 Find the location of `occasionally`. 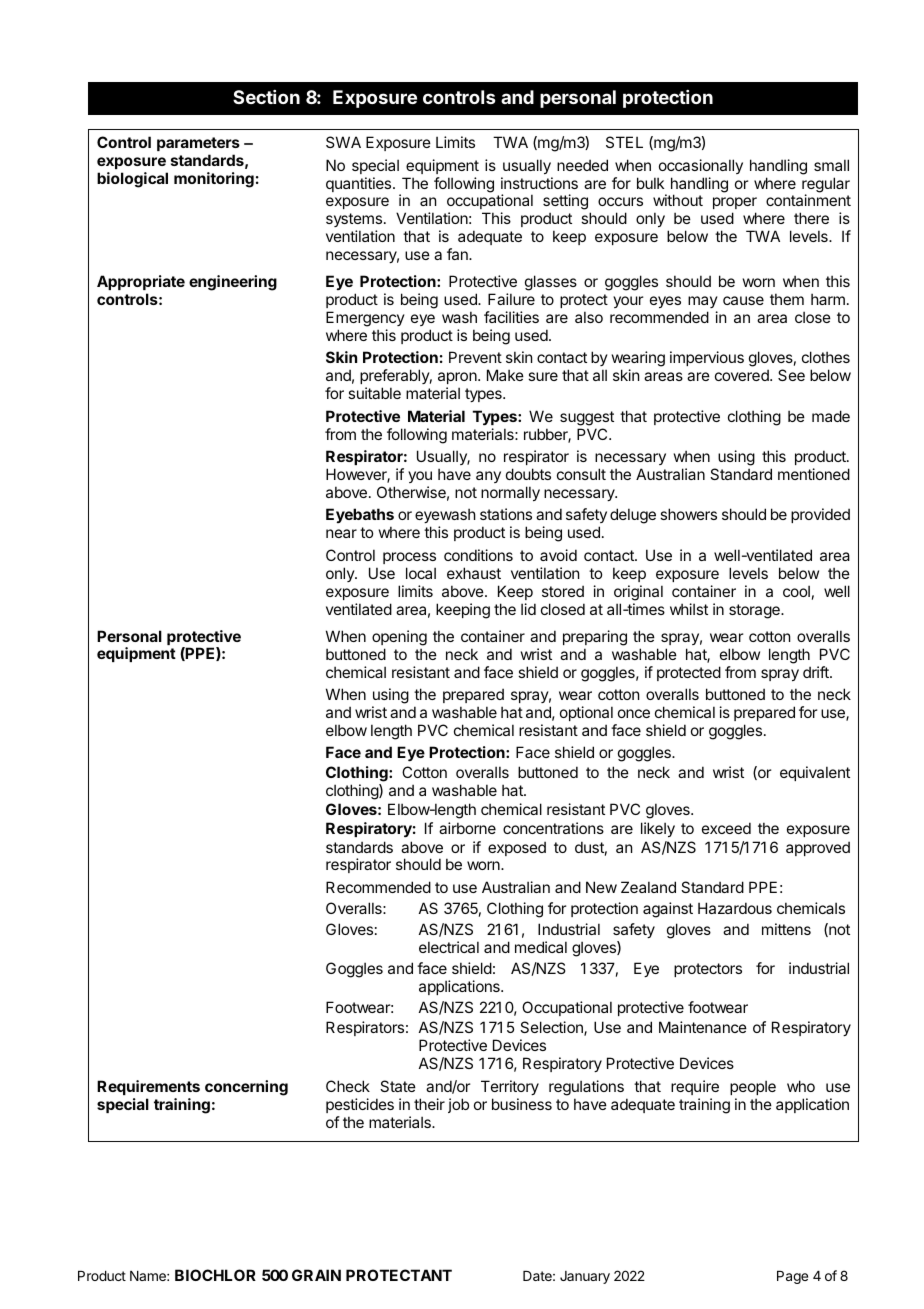

occasionally is located at coordinates (701, 166).
